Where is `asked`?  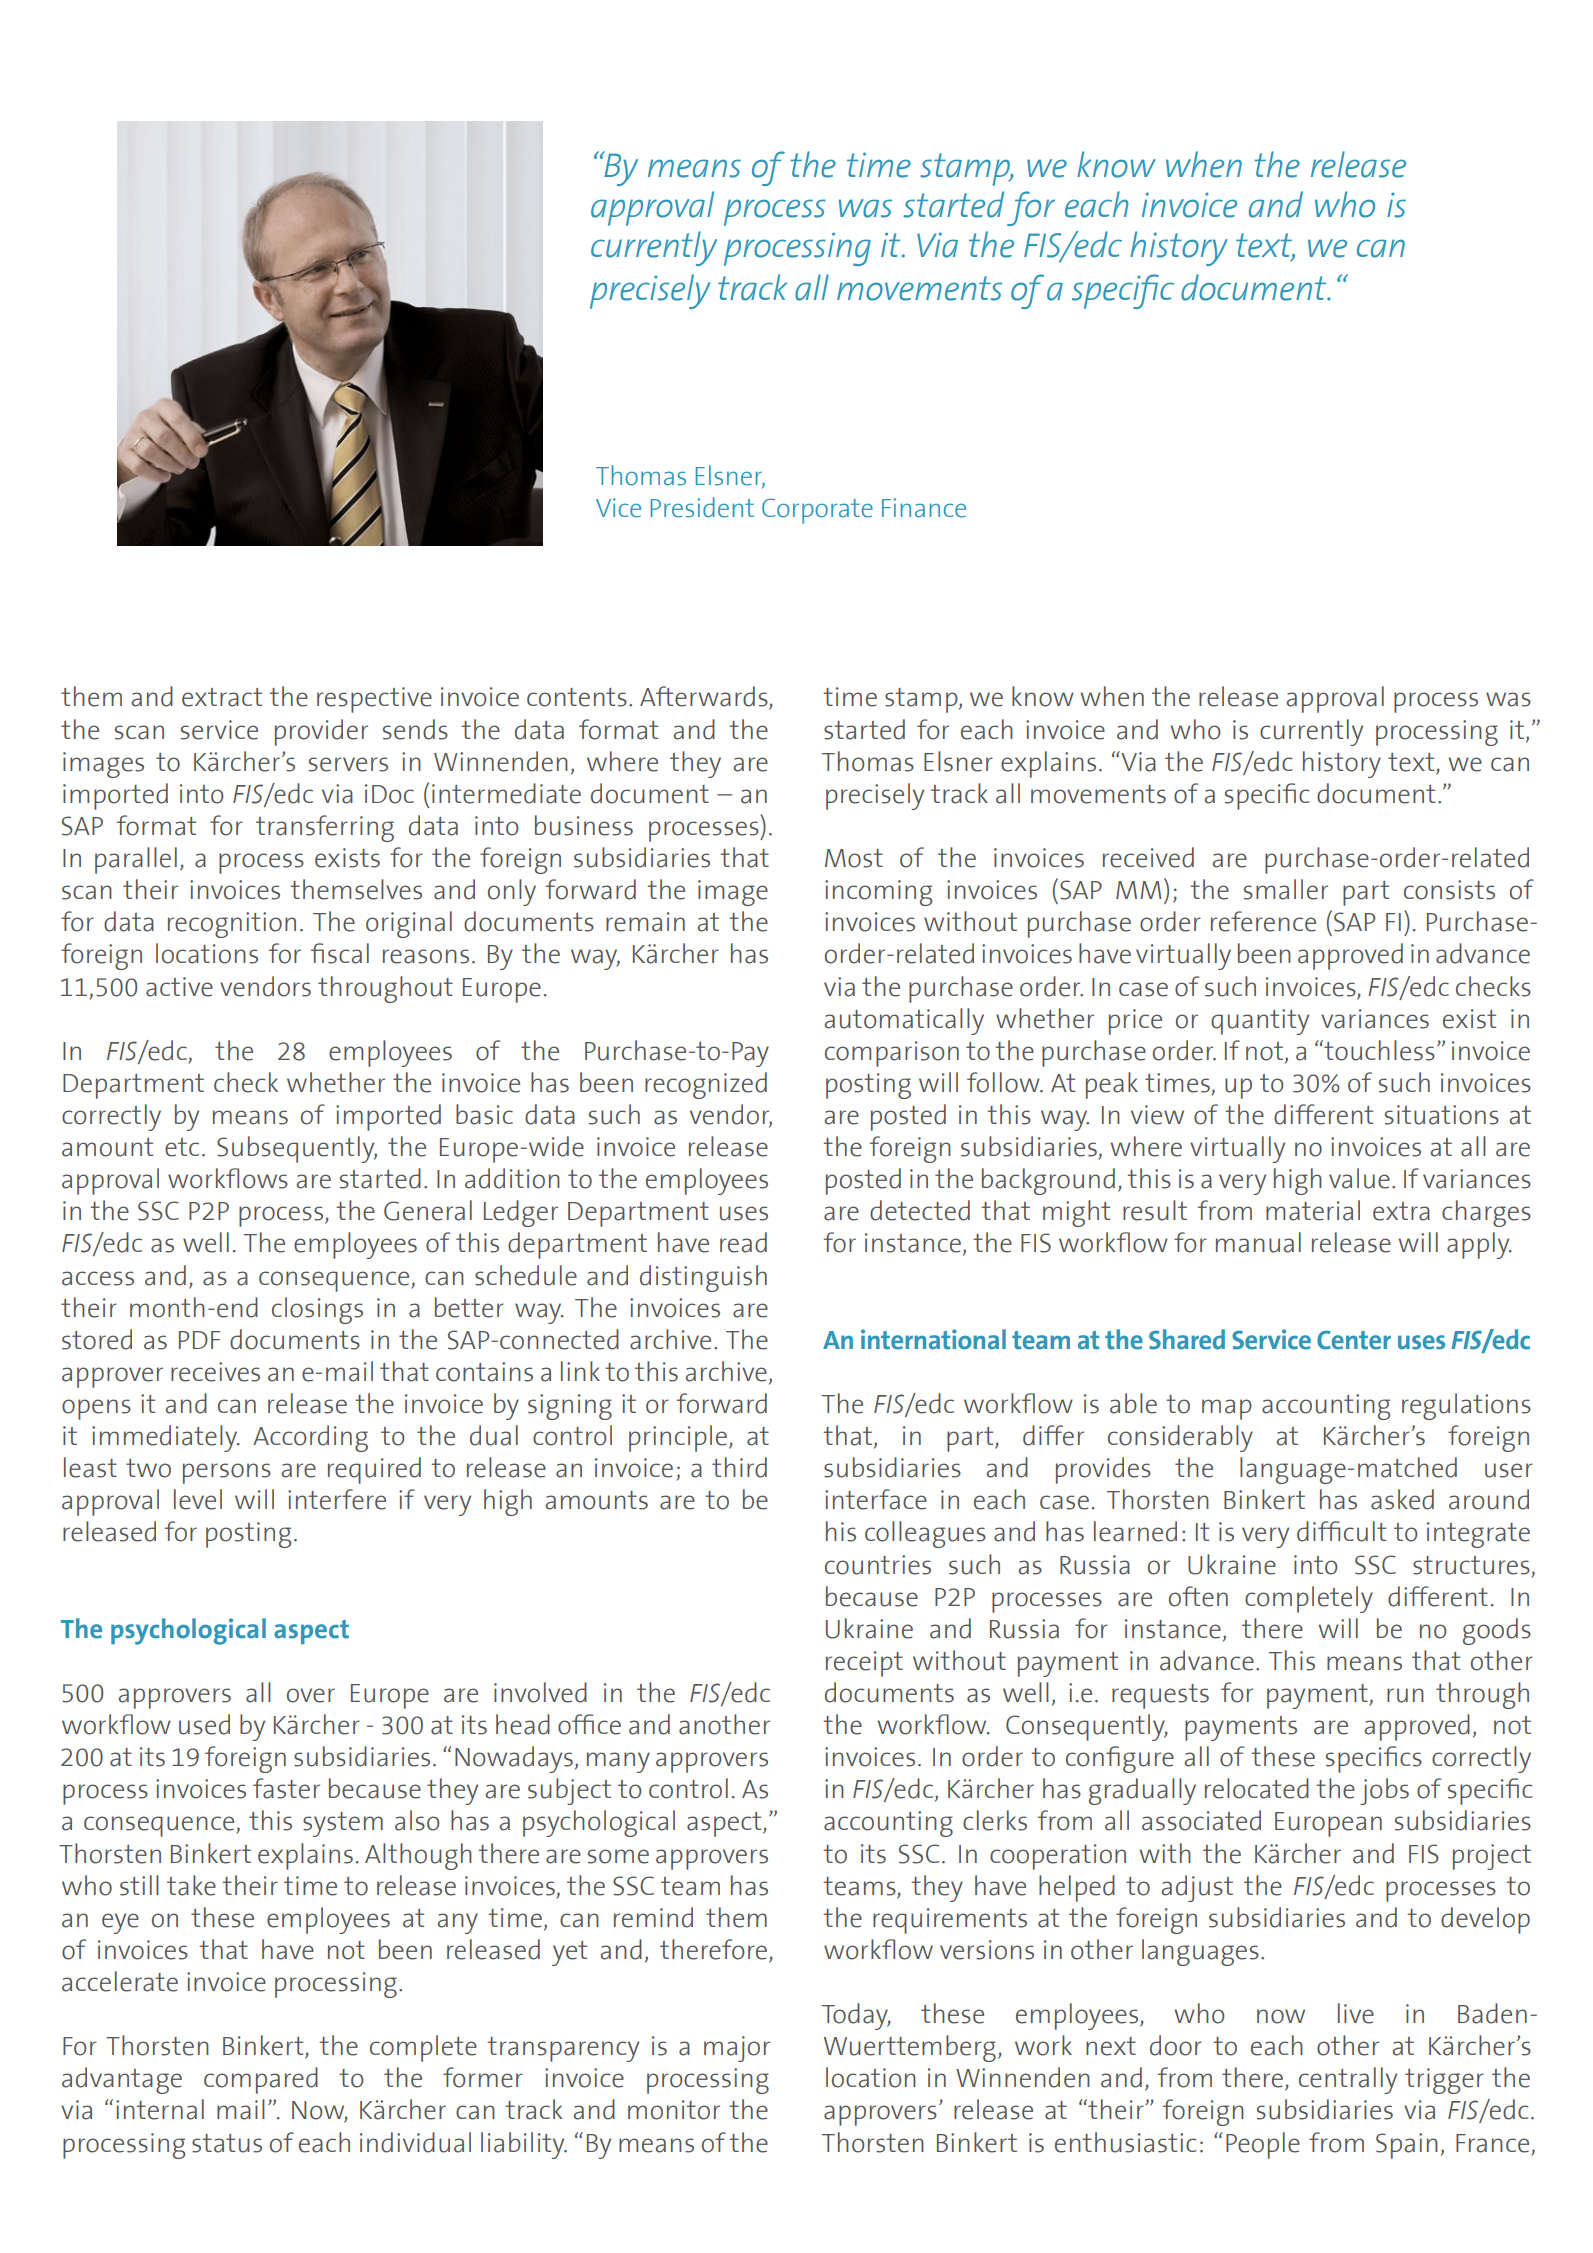
asked is located at coordinates (1402, 1499).
